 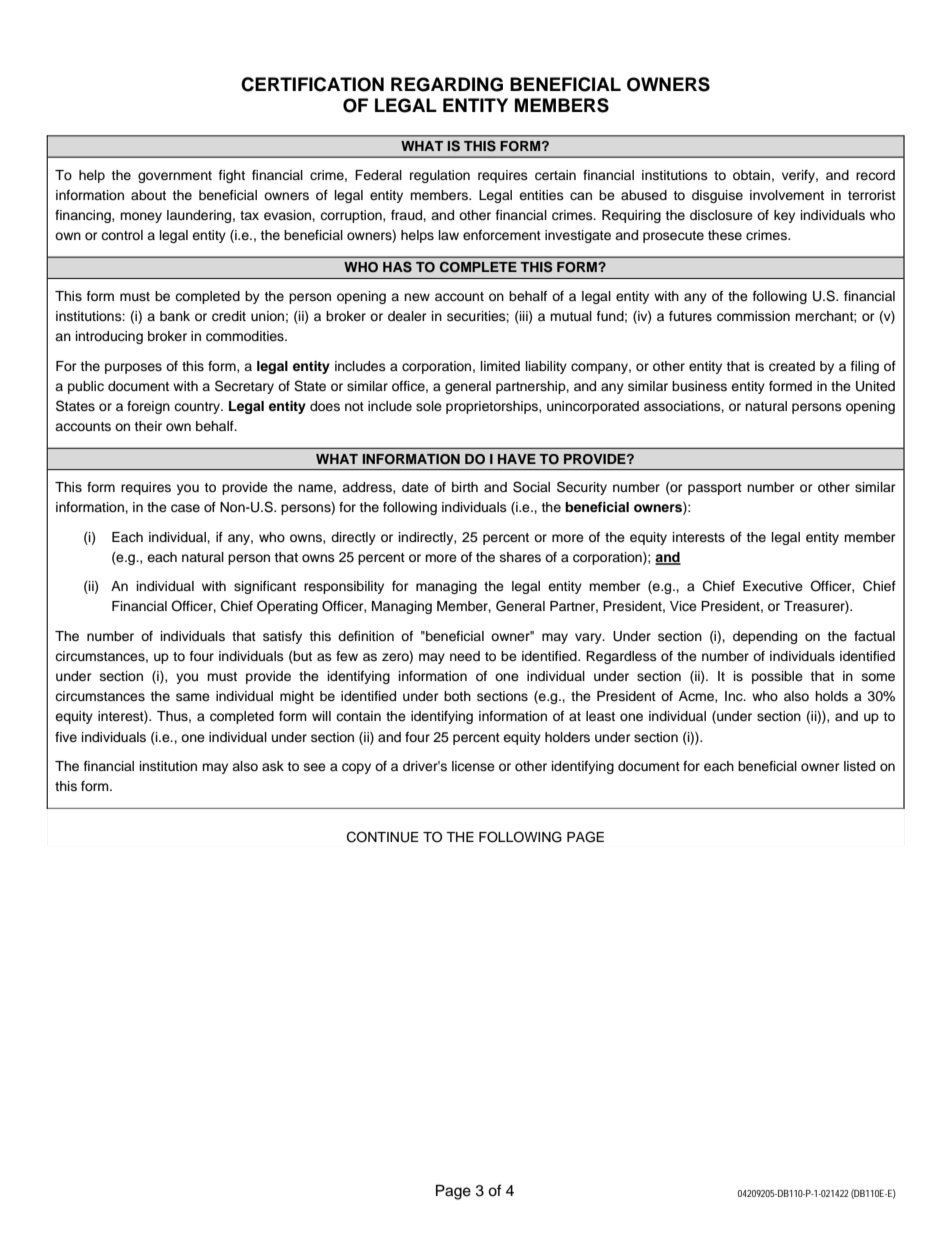 What do you see at coordinates (175, 177) in the screenshot?
I see `government` at bounding box center [175, 177].
